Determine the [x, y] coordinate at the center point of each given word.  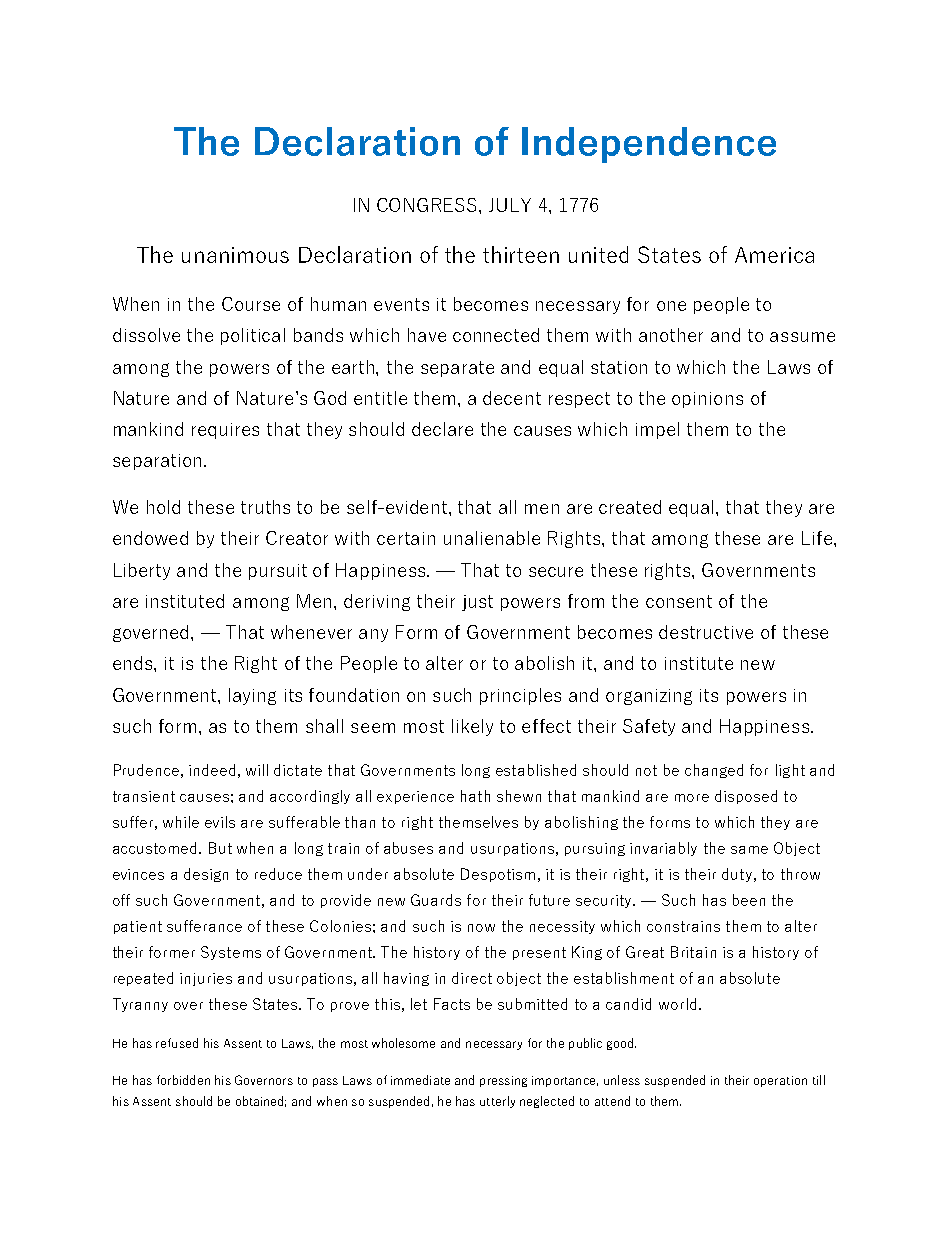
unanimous [235, 255]
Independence [649, 145]
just [477, 603]
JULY [510, 205]
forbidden [183, 1080]
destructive [706, 632]
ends [134, 663]
